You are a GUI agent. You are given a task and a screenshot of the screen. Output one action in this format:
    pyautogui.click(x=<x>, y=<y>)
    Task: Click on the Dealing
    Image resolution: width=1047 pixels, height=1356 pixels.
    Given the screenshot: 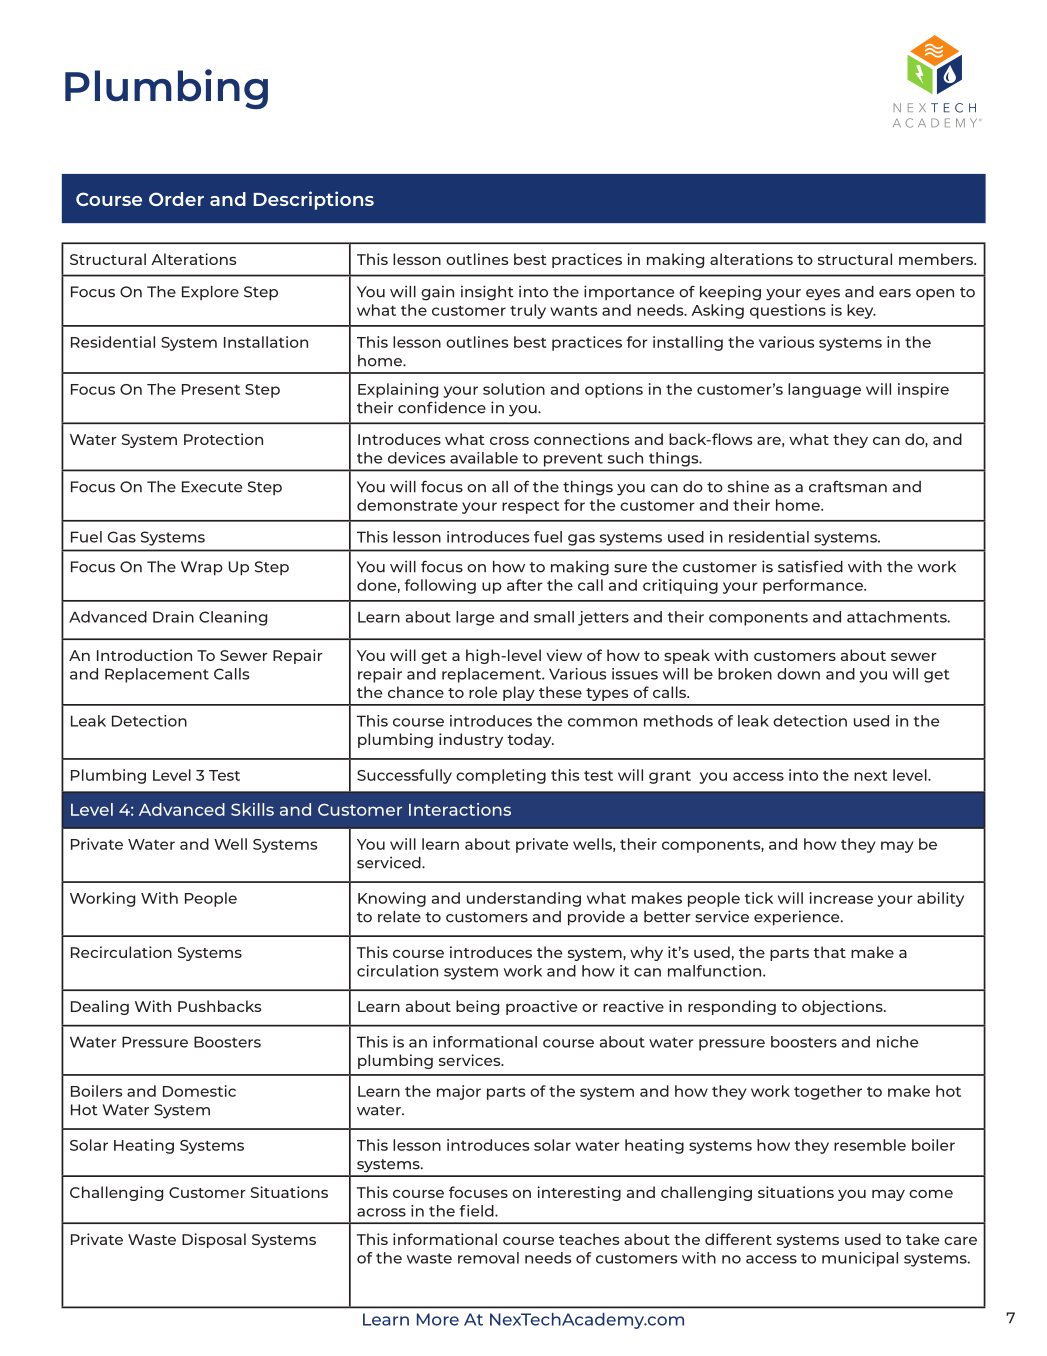 What is the action you would take?
    pyautogui.click(x=100, y=1007)
